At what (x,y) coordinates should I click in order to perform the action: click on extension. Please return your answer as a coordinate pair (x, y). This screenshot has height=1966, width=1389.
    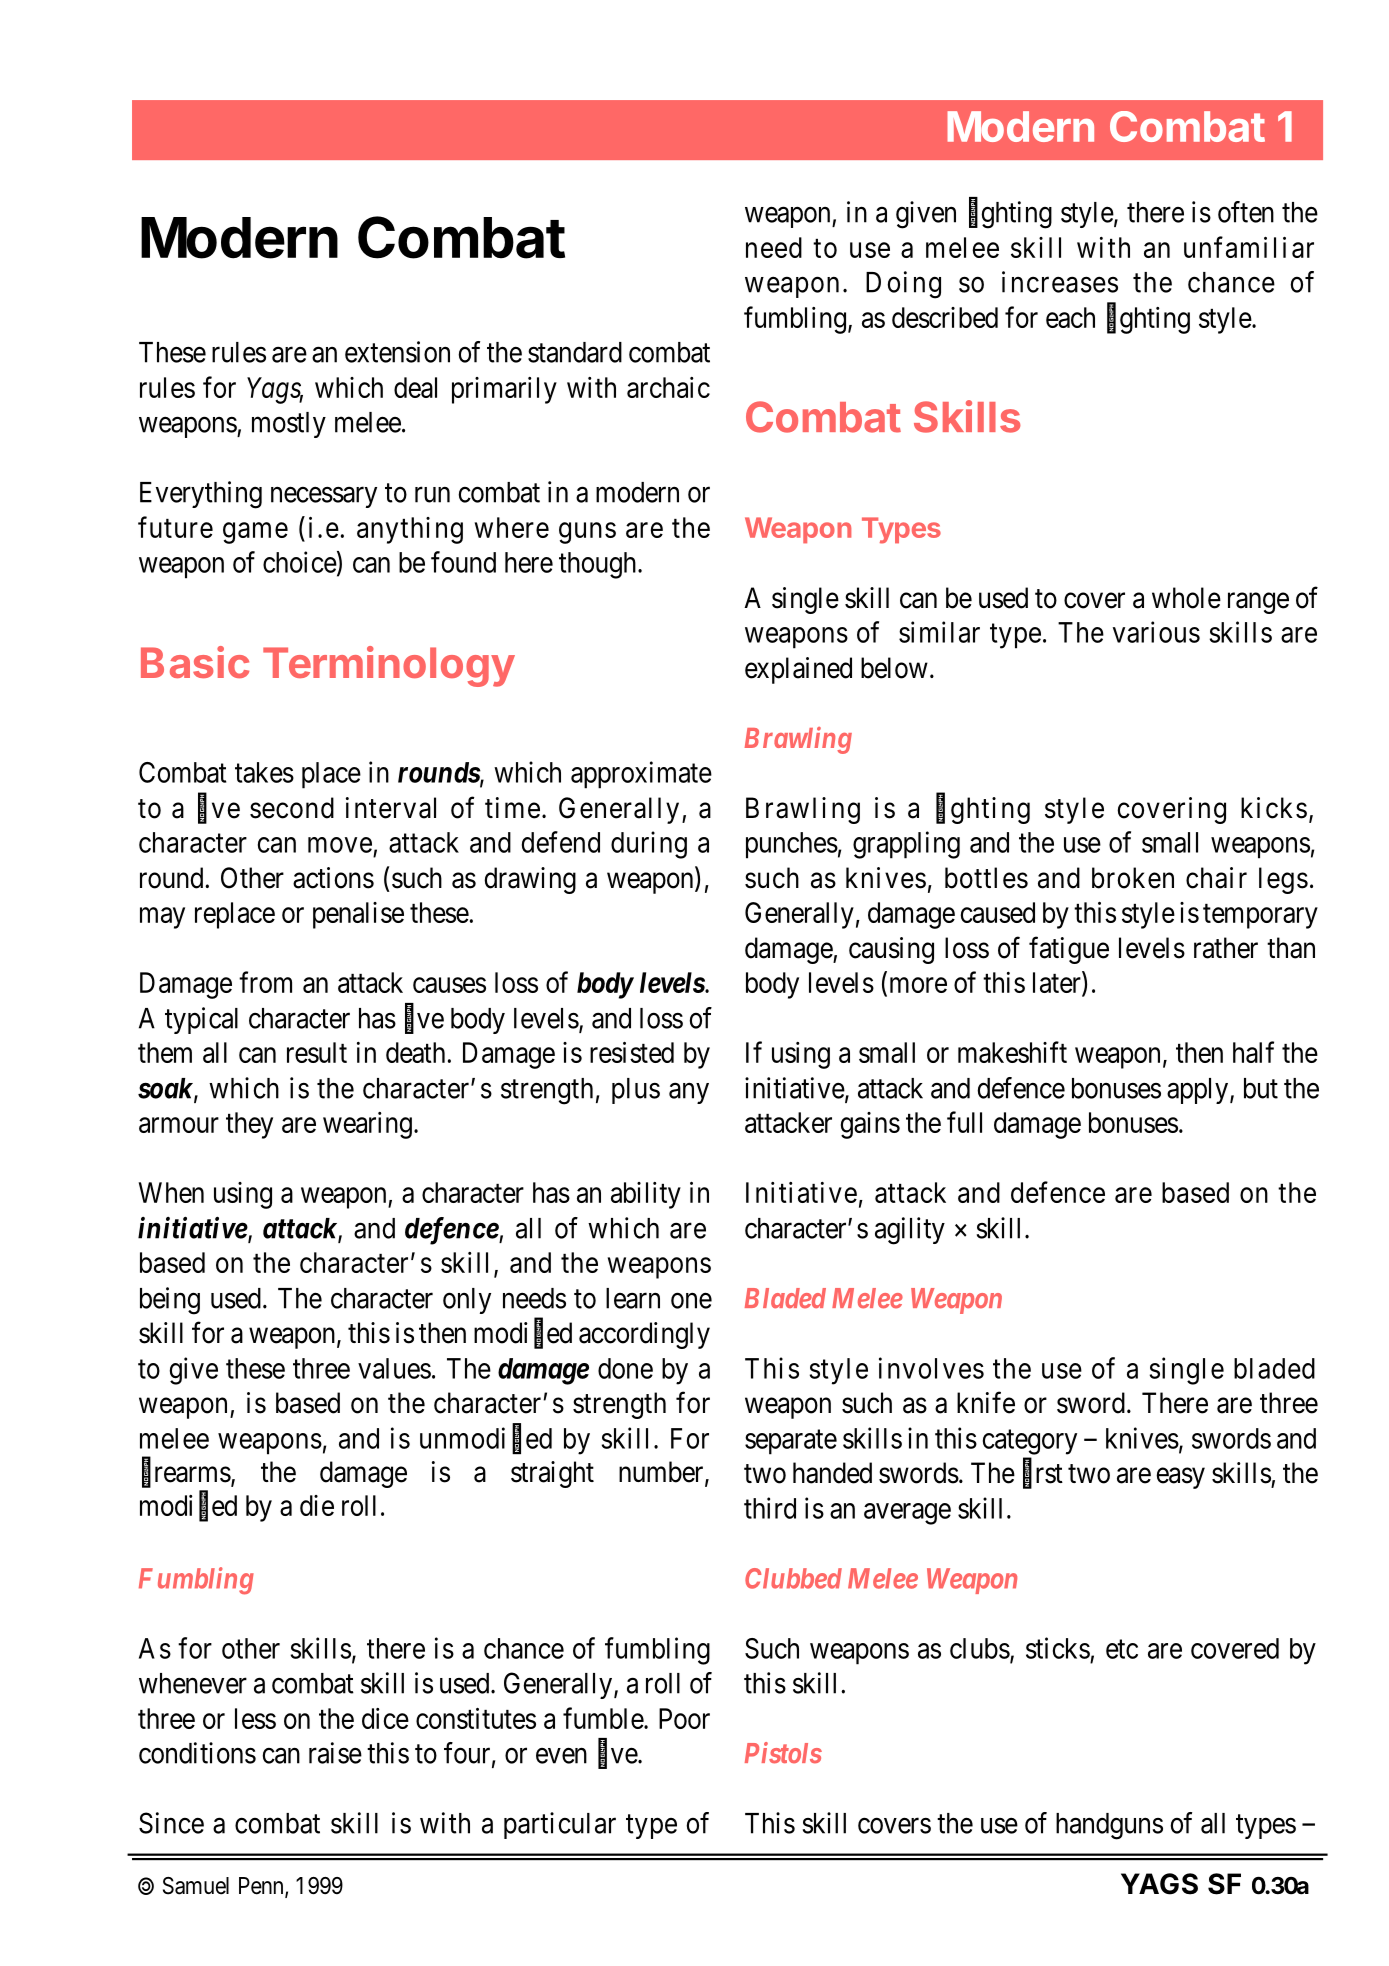
    Looking at the image, I should click on (397, 352).
